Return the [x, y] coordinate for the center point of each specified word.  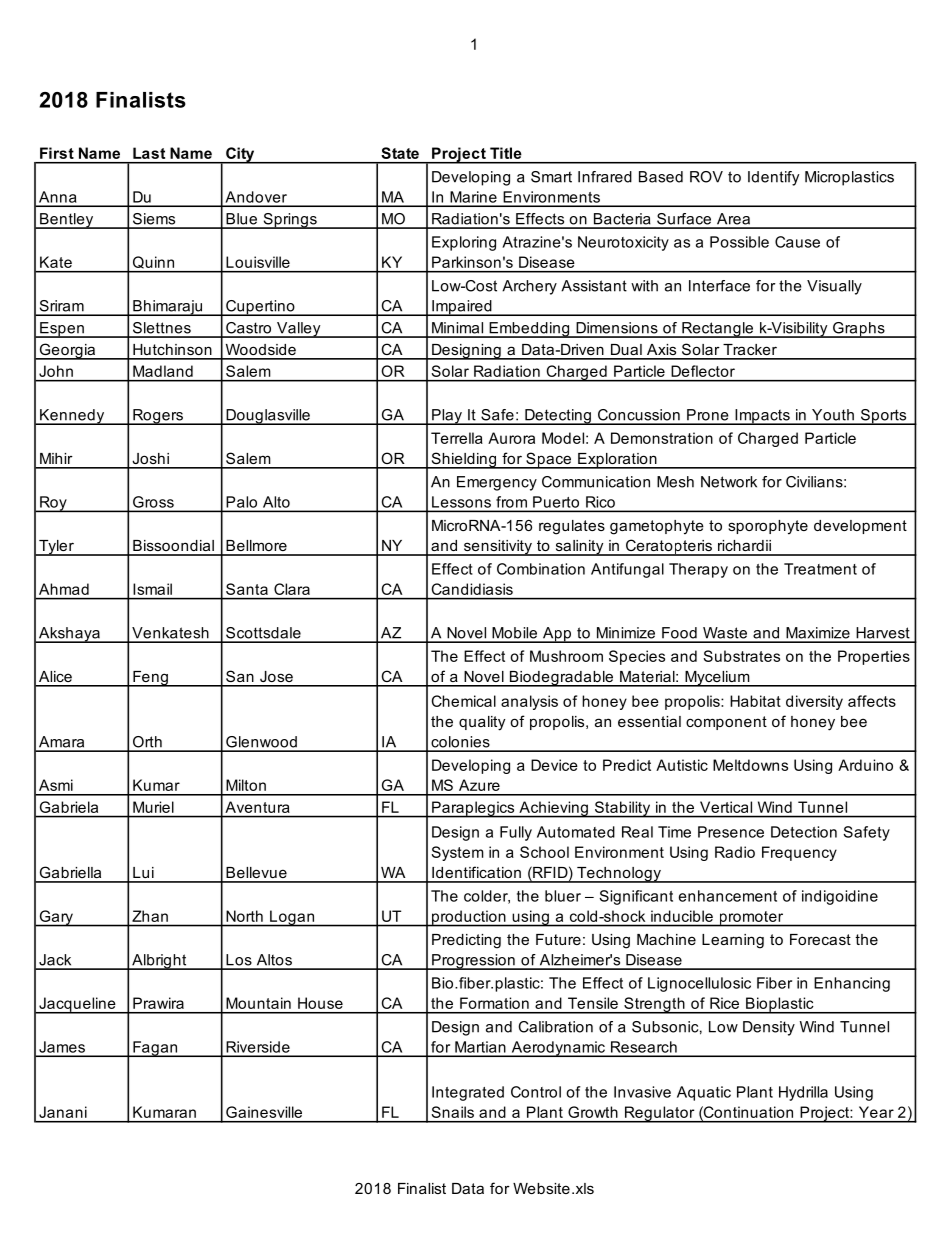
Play [447, 417]
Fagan [155, 1049]
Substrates [741, 656]
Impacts [762, 417]
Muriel [153, 807]
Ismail [152, 589]
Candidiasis [472, 589]
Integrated [468, 1093]
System [457, 853]
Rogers [158, 417]
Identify [774, 178]
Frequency [799, 853]
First [57, 153]
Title [506, 153]
